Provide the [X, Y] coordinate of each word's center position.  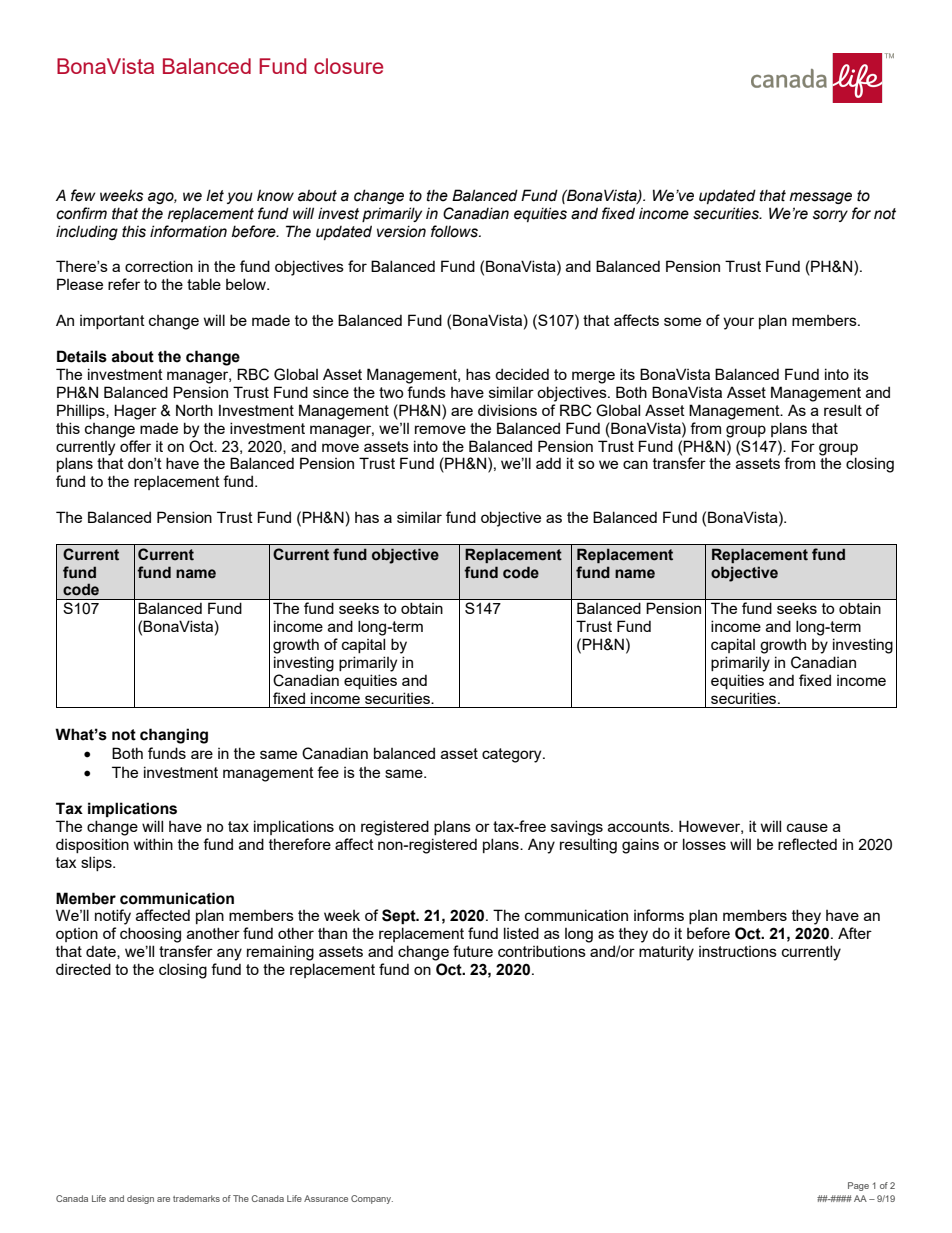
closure [348, 66]
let [215, 195]
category [513, 755]
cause [807, 827]
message [821, 198]
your [738, 323]
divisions [507, 410]
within [153, 844]
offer [135, 446]
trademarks [196, 1198]
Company [372, 1199]
